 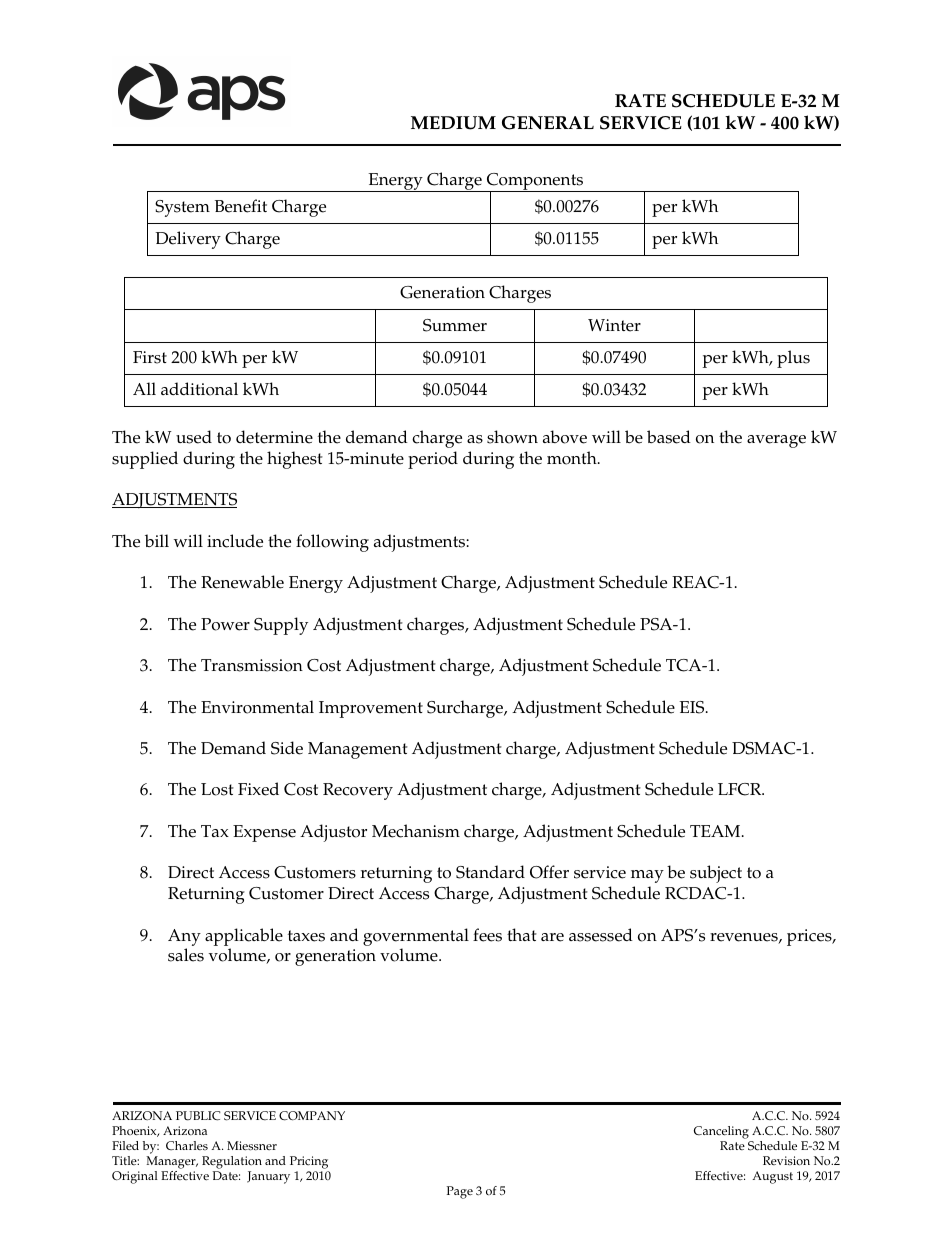 What do you see at coordinates (252, 665) in the screenshot?
I see `Transmission` at bounding box center [252, 665].
